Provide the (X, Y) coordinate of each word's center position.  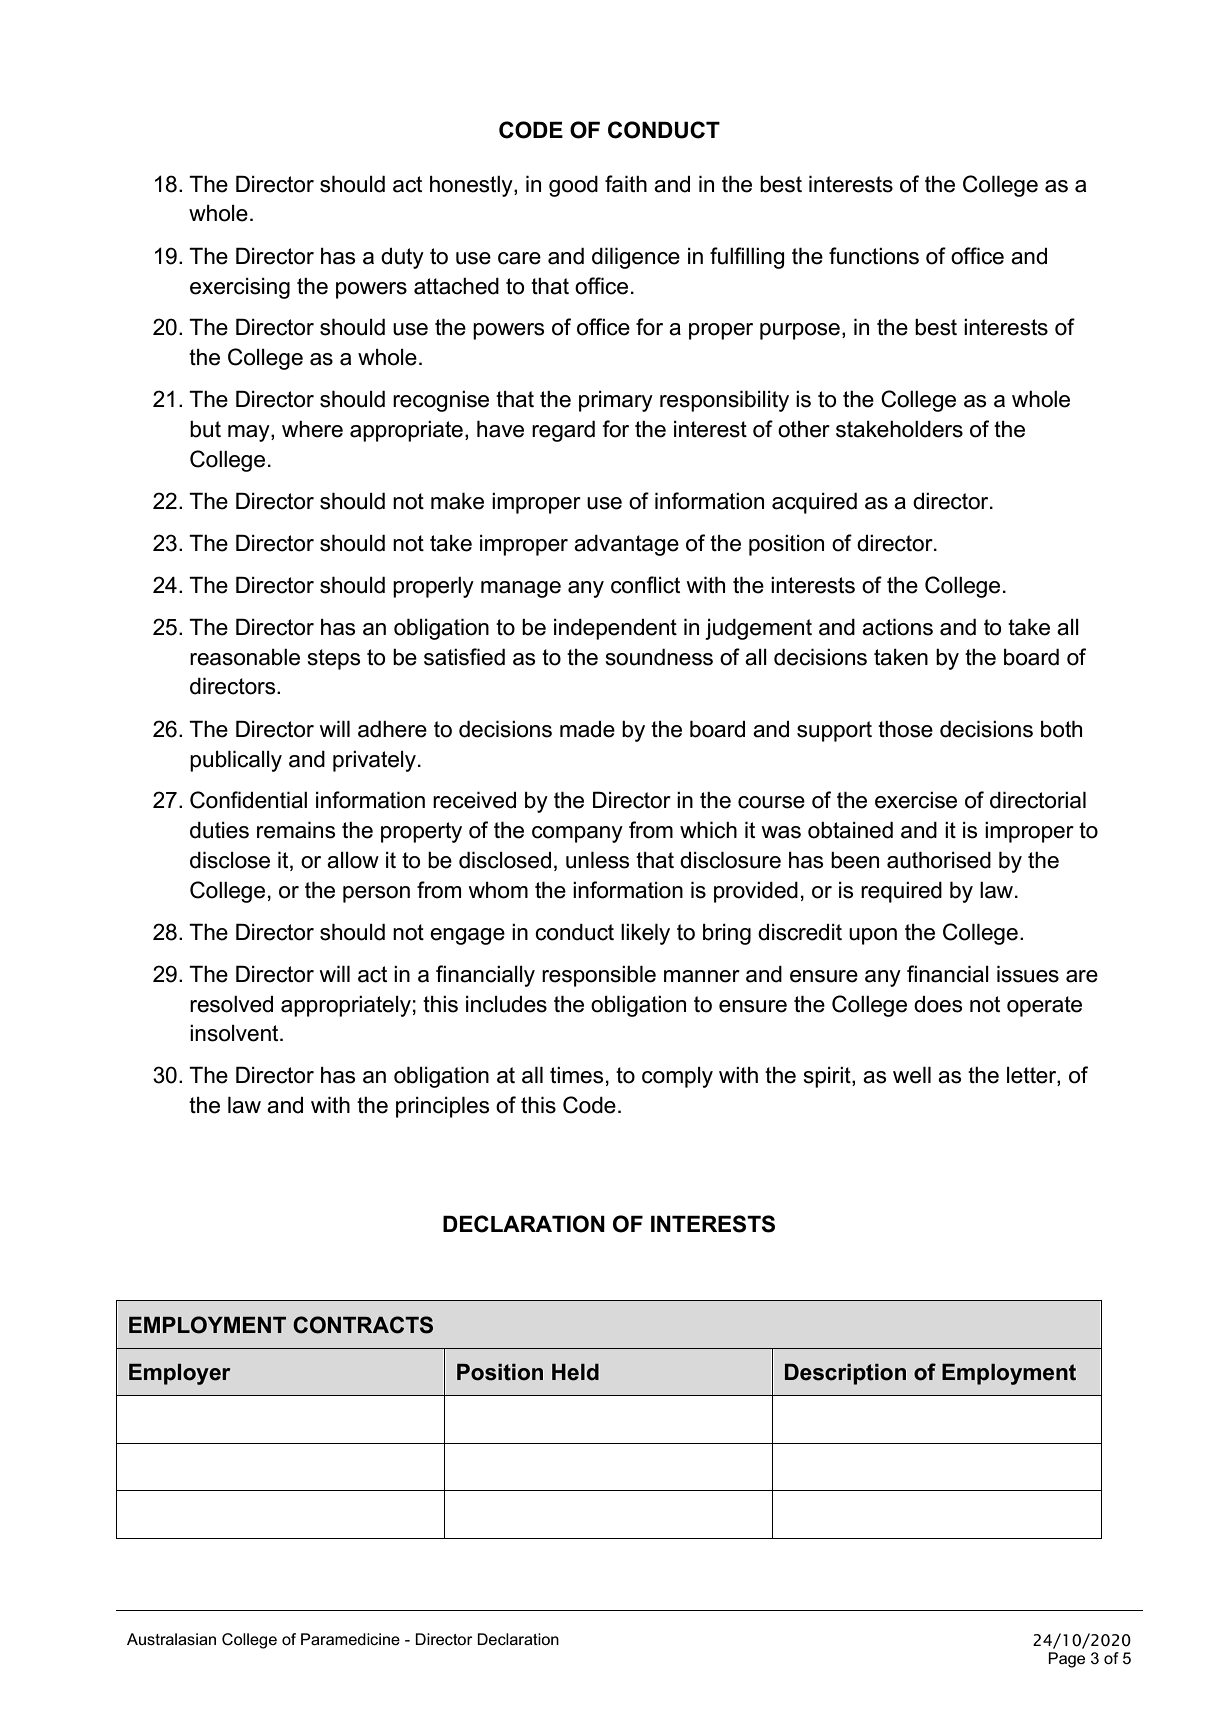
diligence (636, 258)
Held (575, 1372)
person (376, 894)
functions (874, 256)
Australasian (171, 1639)
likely (645, 934)
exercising (240, 288)
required (901, 892)
